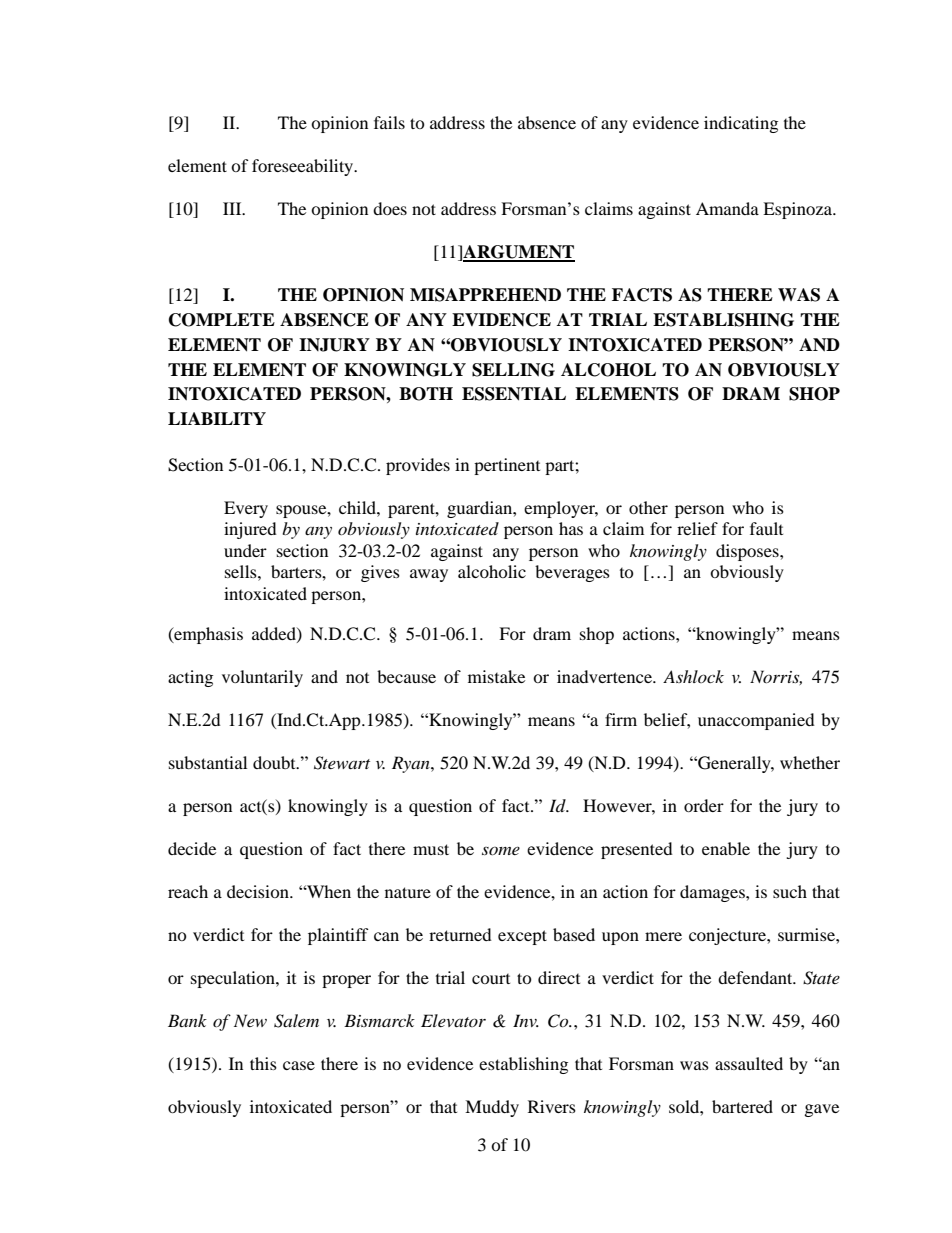 This screenshot has height=1233, width=952. What do you see at coordinates (496, 676) in the screenshot?
I see `mistake` at bounding box center [496, 676].
